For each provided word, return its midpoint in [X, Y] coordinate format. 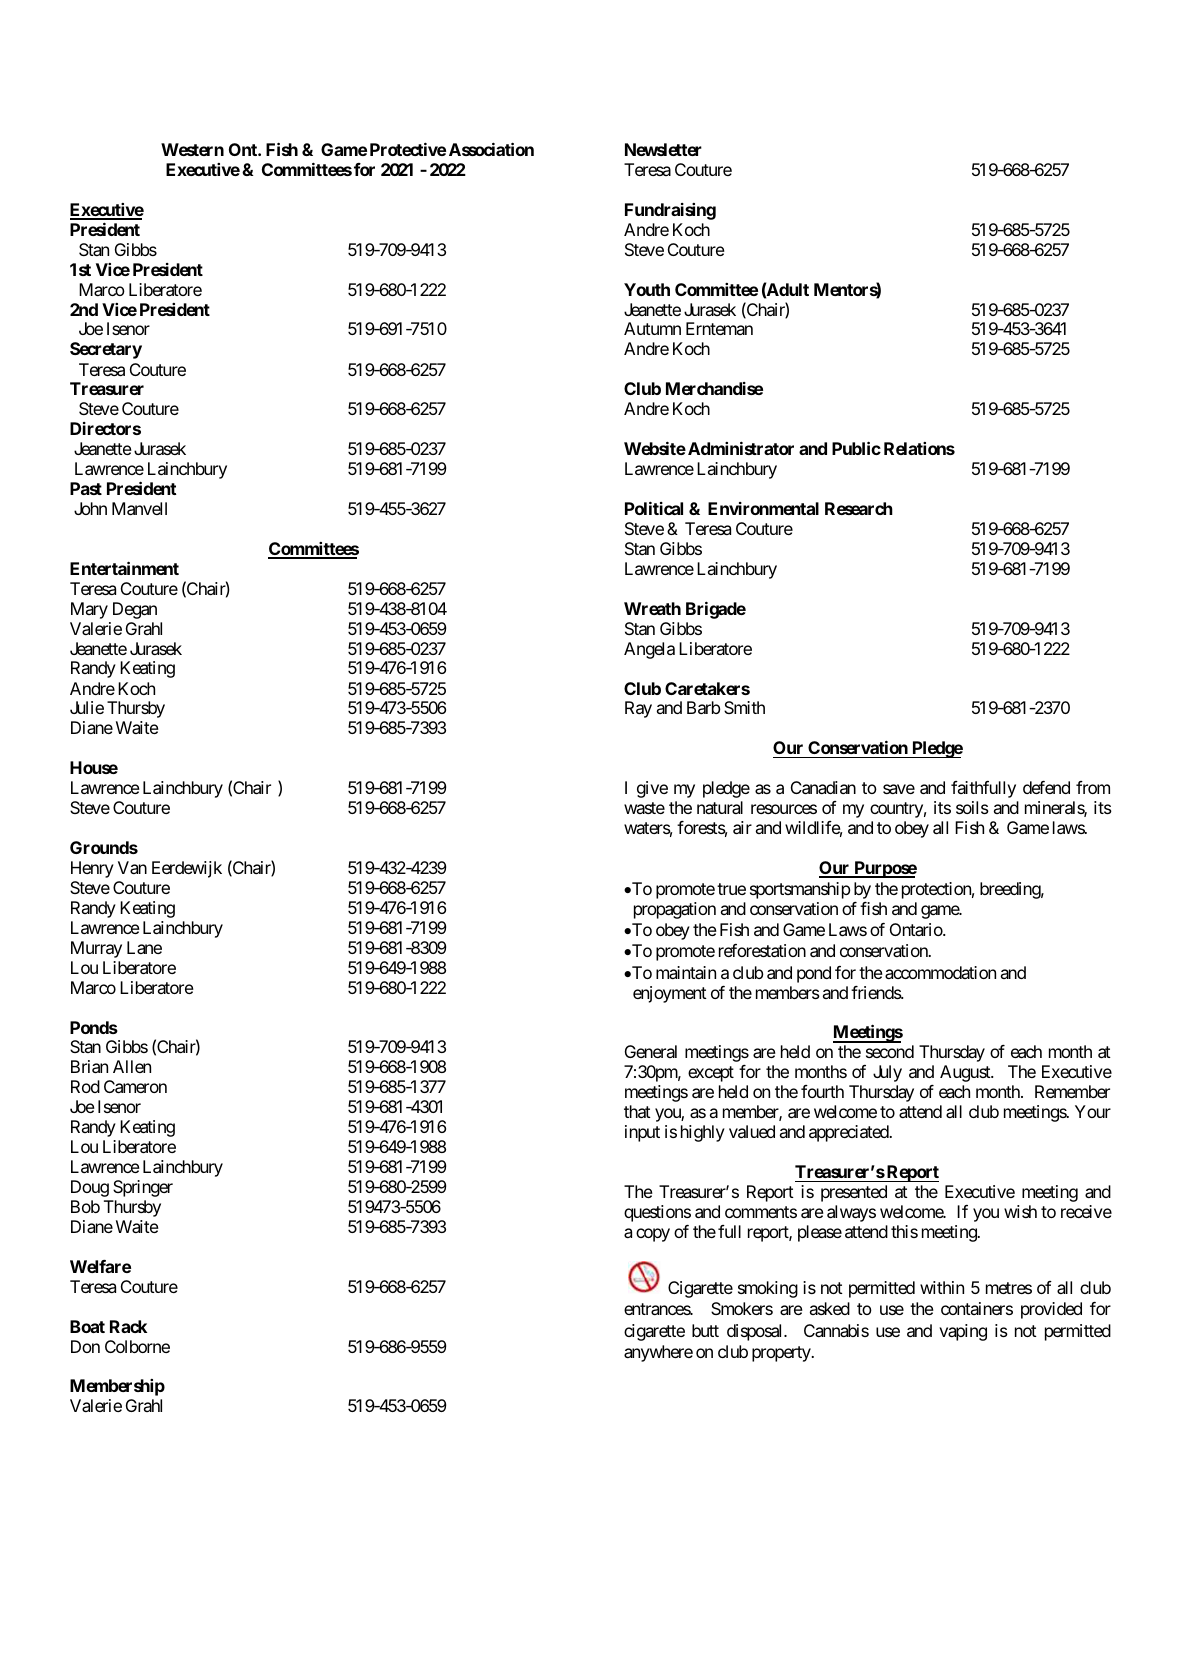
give [652, 789]
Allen [132, 1066]
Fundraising [670, 211]
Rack [128, 1326]
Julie [87, 707]
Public [856, 448]
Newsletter [663, 149]
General [651, 1051]
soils [972, 807]
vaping [963, 1332]
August [966, 1073]
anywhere [658, 1353]
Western [192, 149]
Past [86, 488]
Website [655, 448]
